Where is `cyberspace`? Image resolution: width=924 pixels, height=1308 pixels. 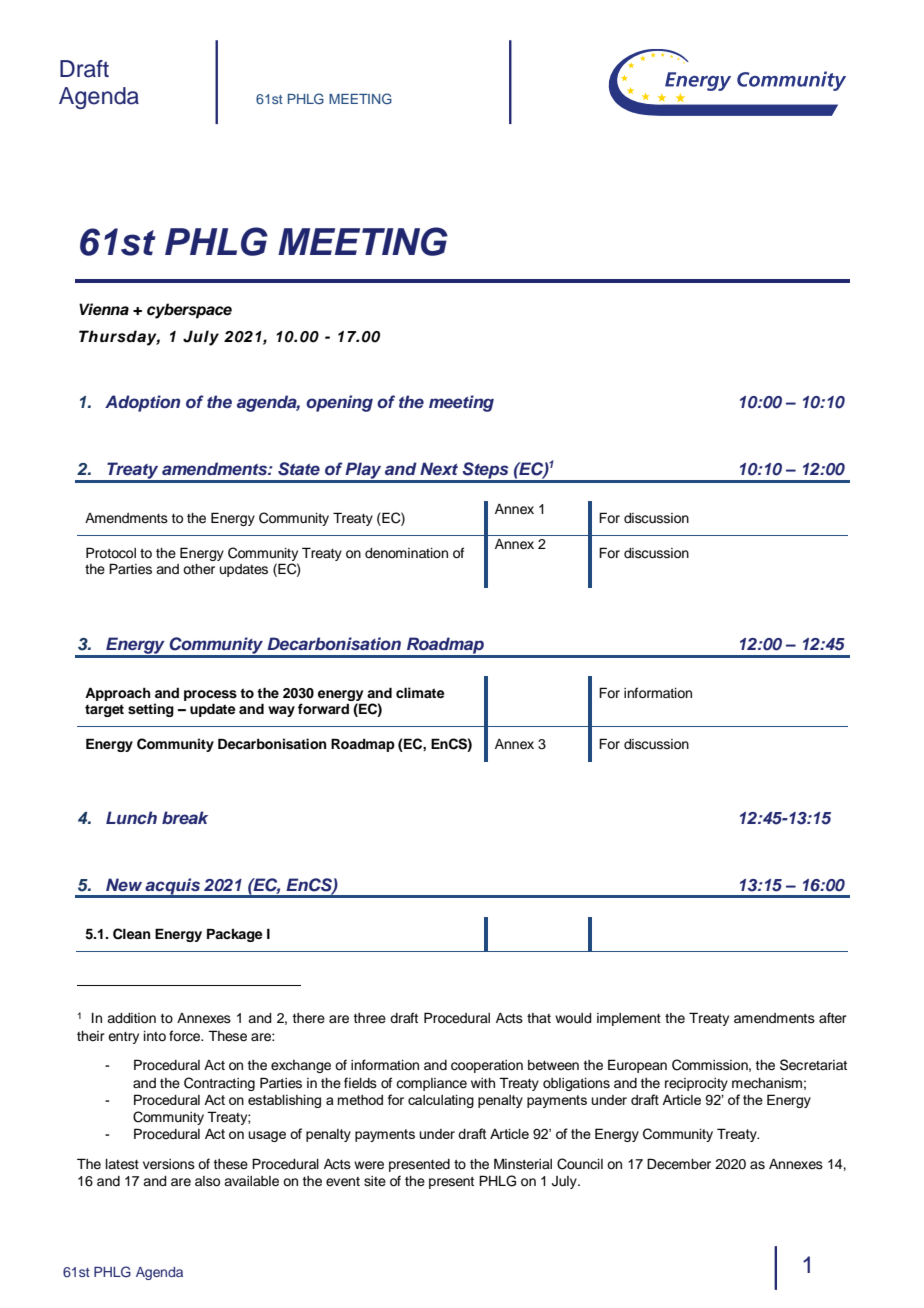 cyberspace is located at coordinates (189, 311).
